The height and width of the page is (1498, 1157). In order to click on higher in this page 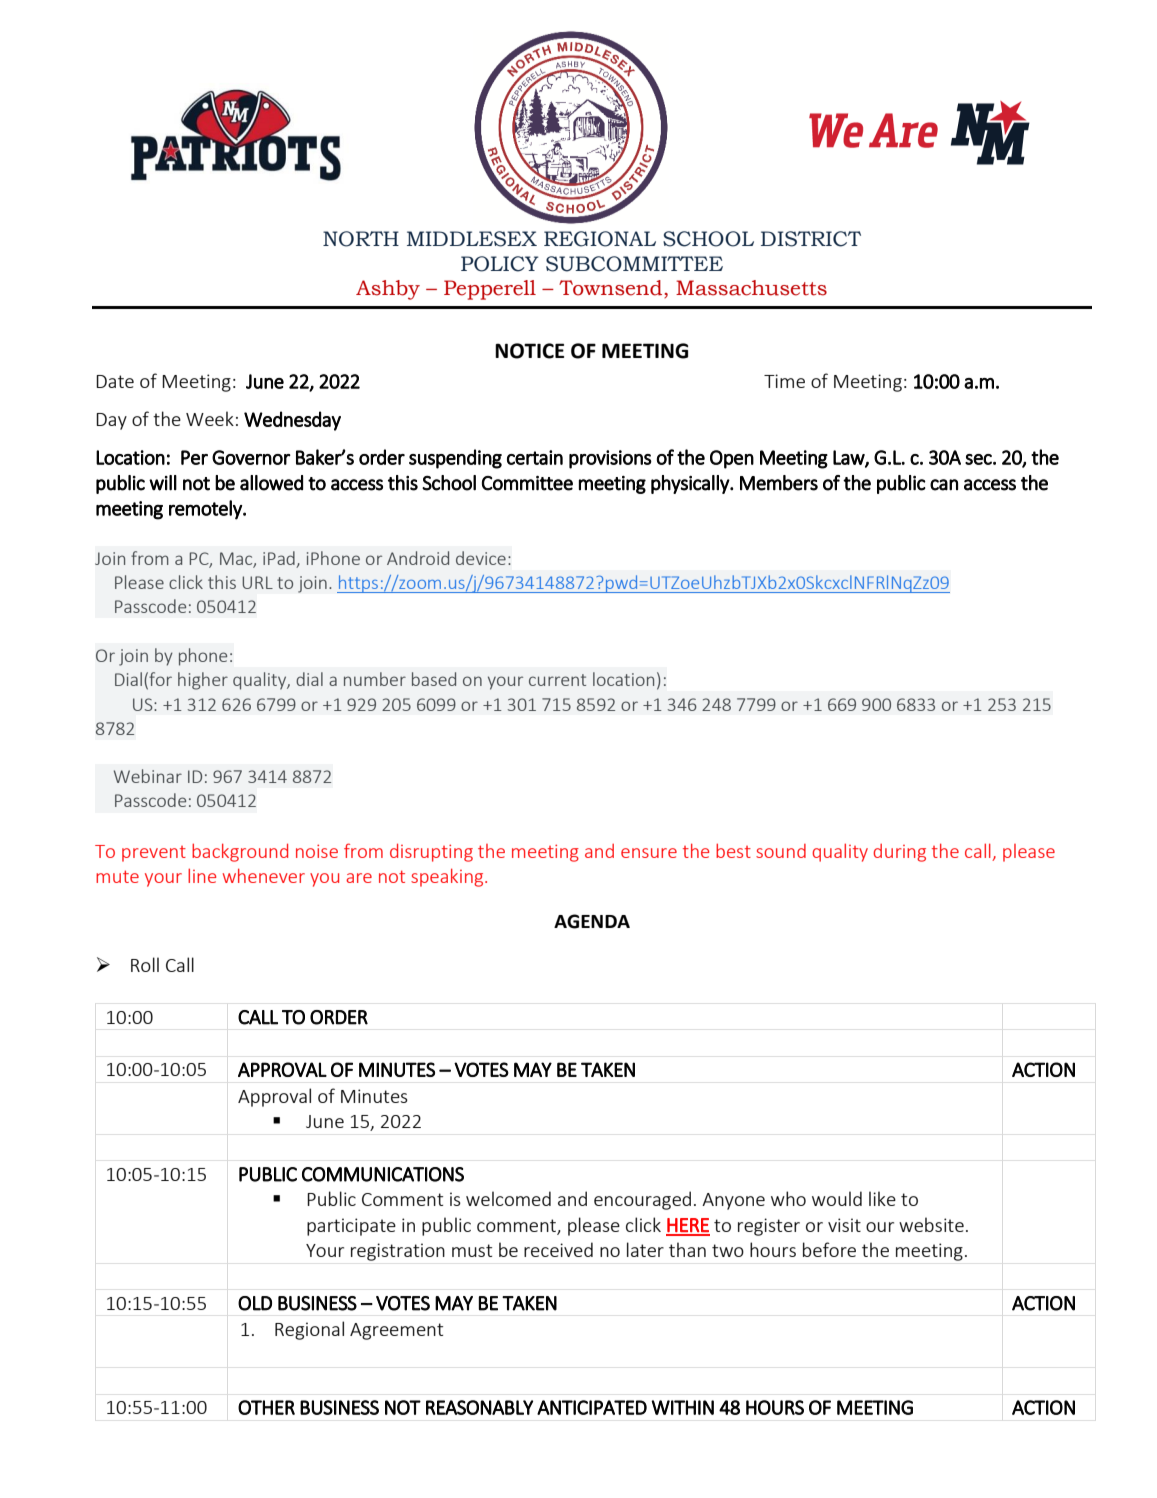, I will do `click(203, 681)`.
